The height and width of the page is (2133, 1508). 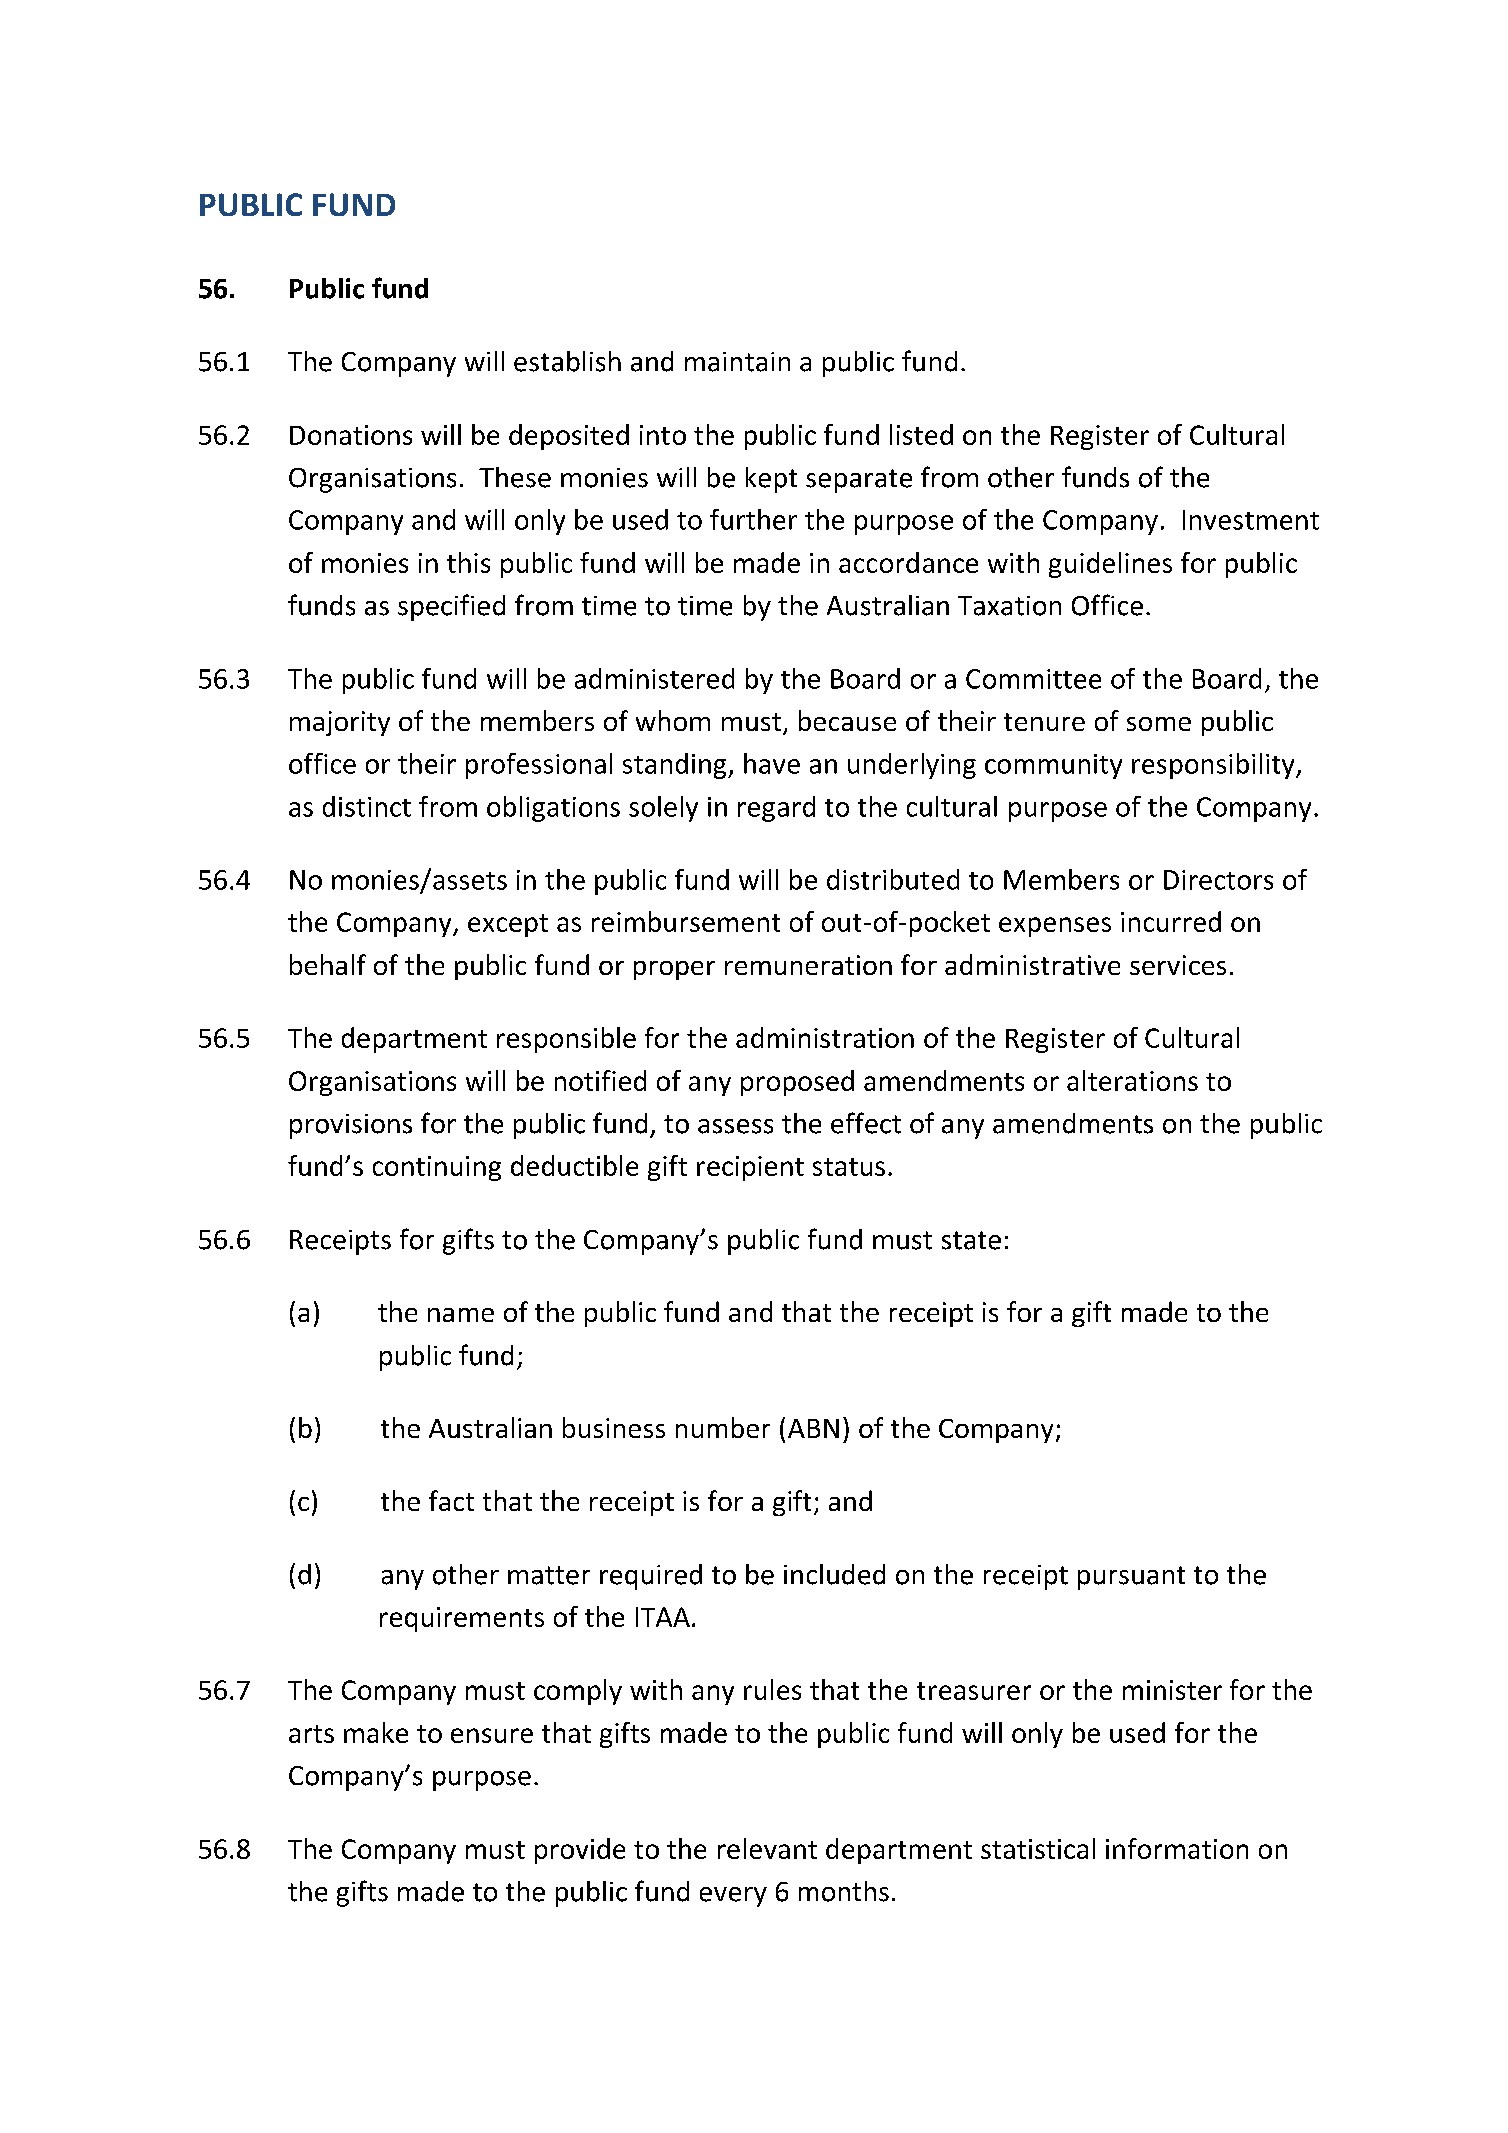 I want to click on relevant, so click(x=767, y=1848).
